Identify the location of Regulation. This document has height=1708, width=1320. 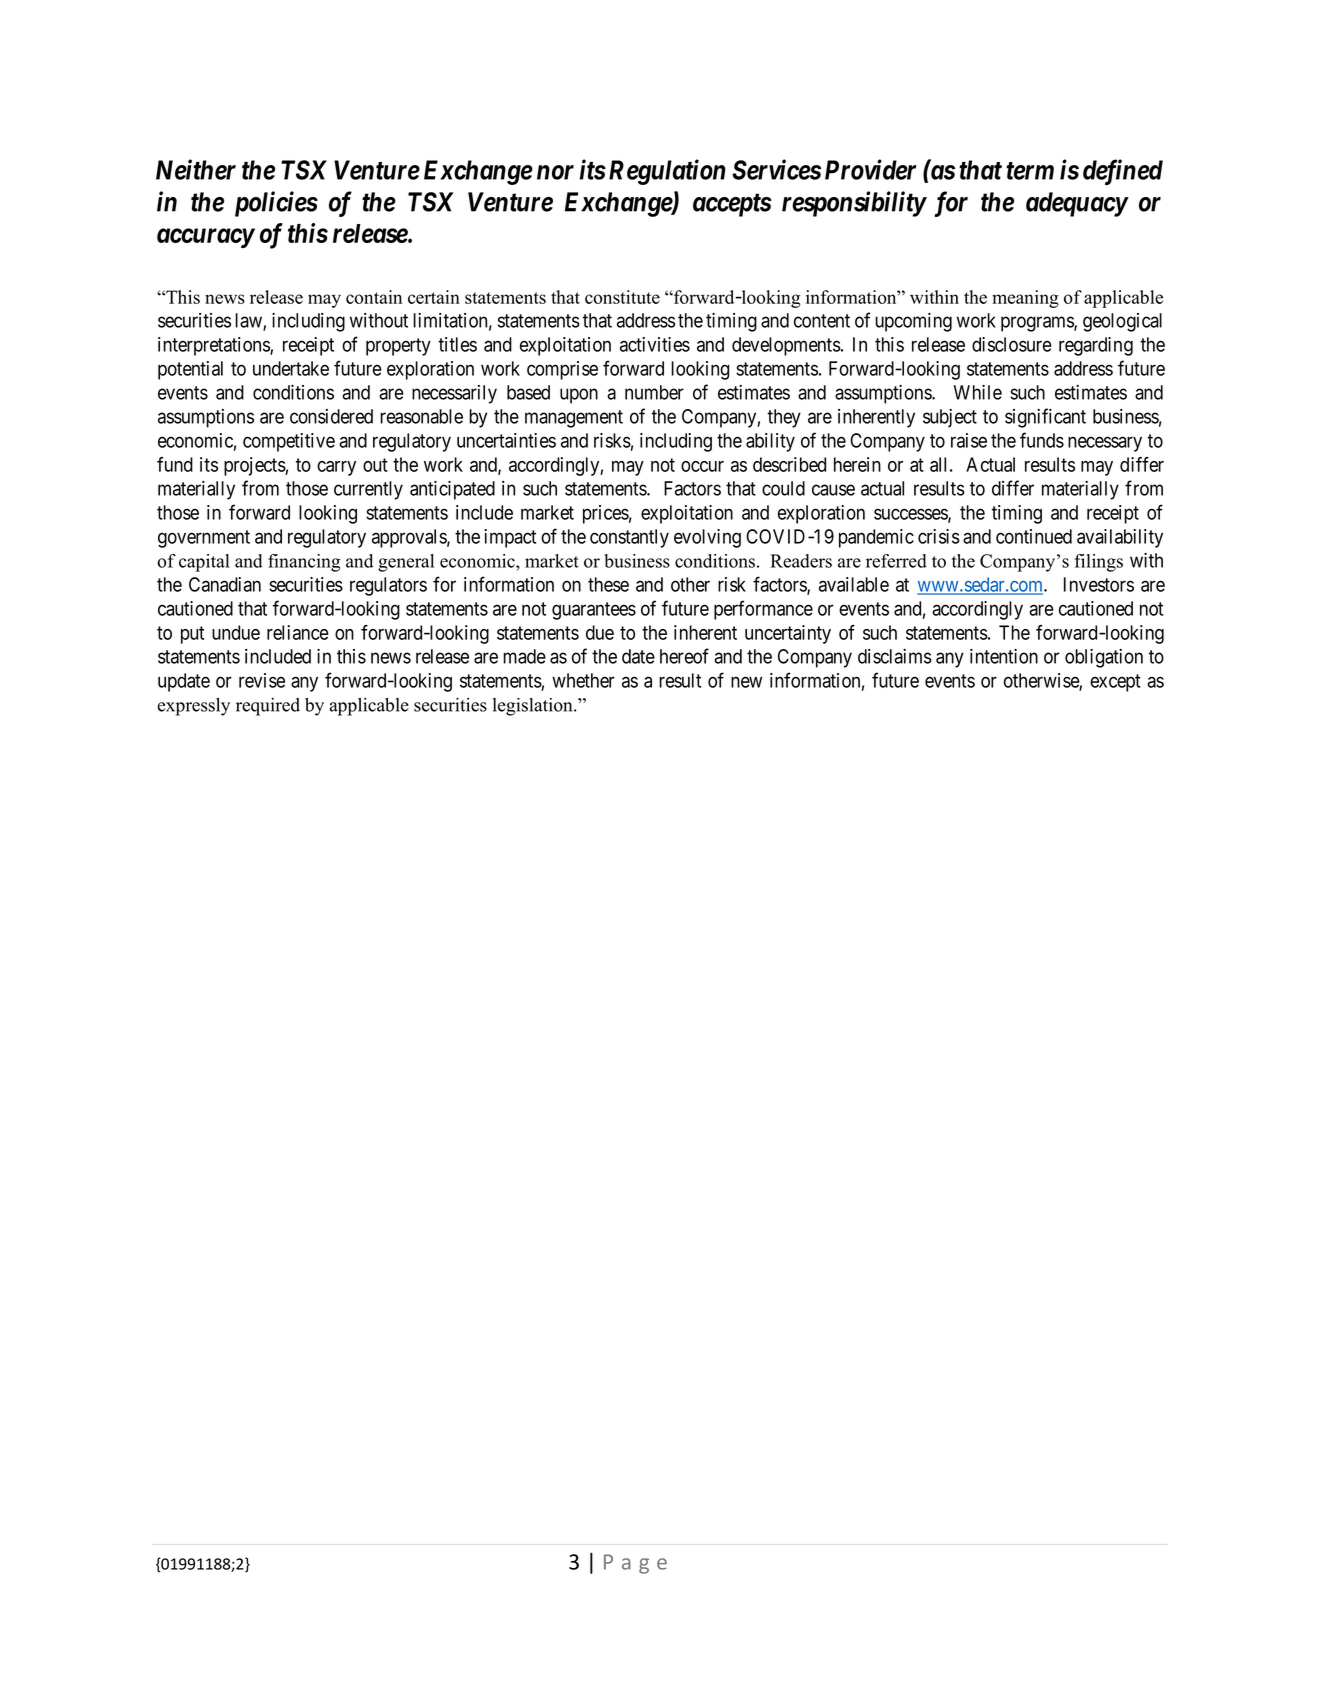
(667, 172).
